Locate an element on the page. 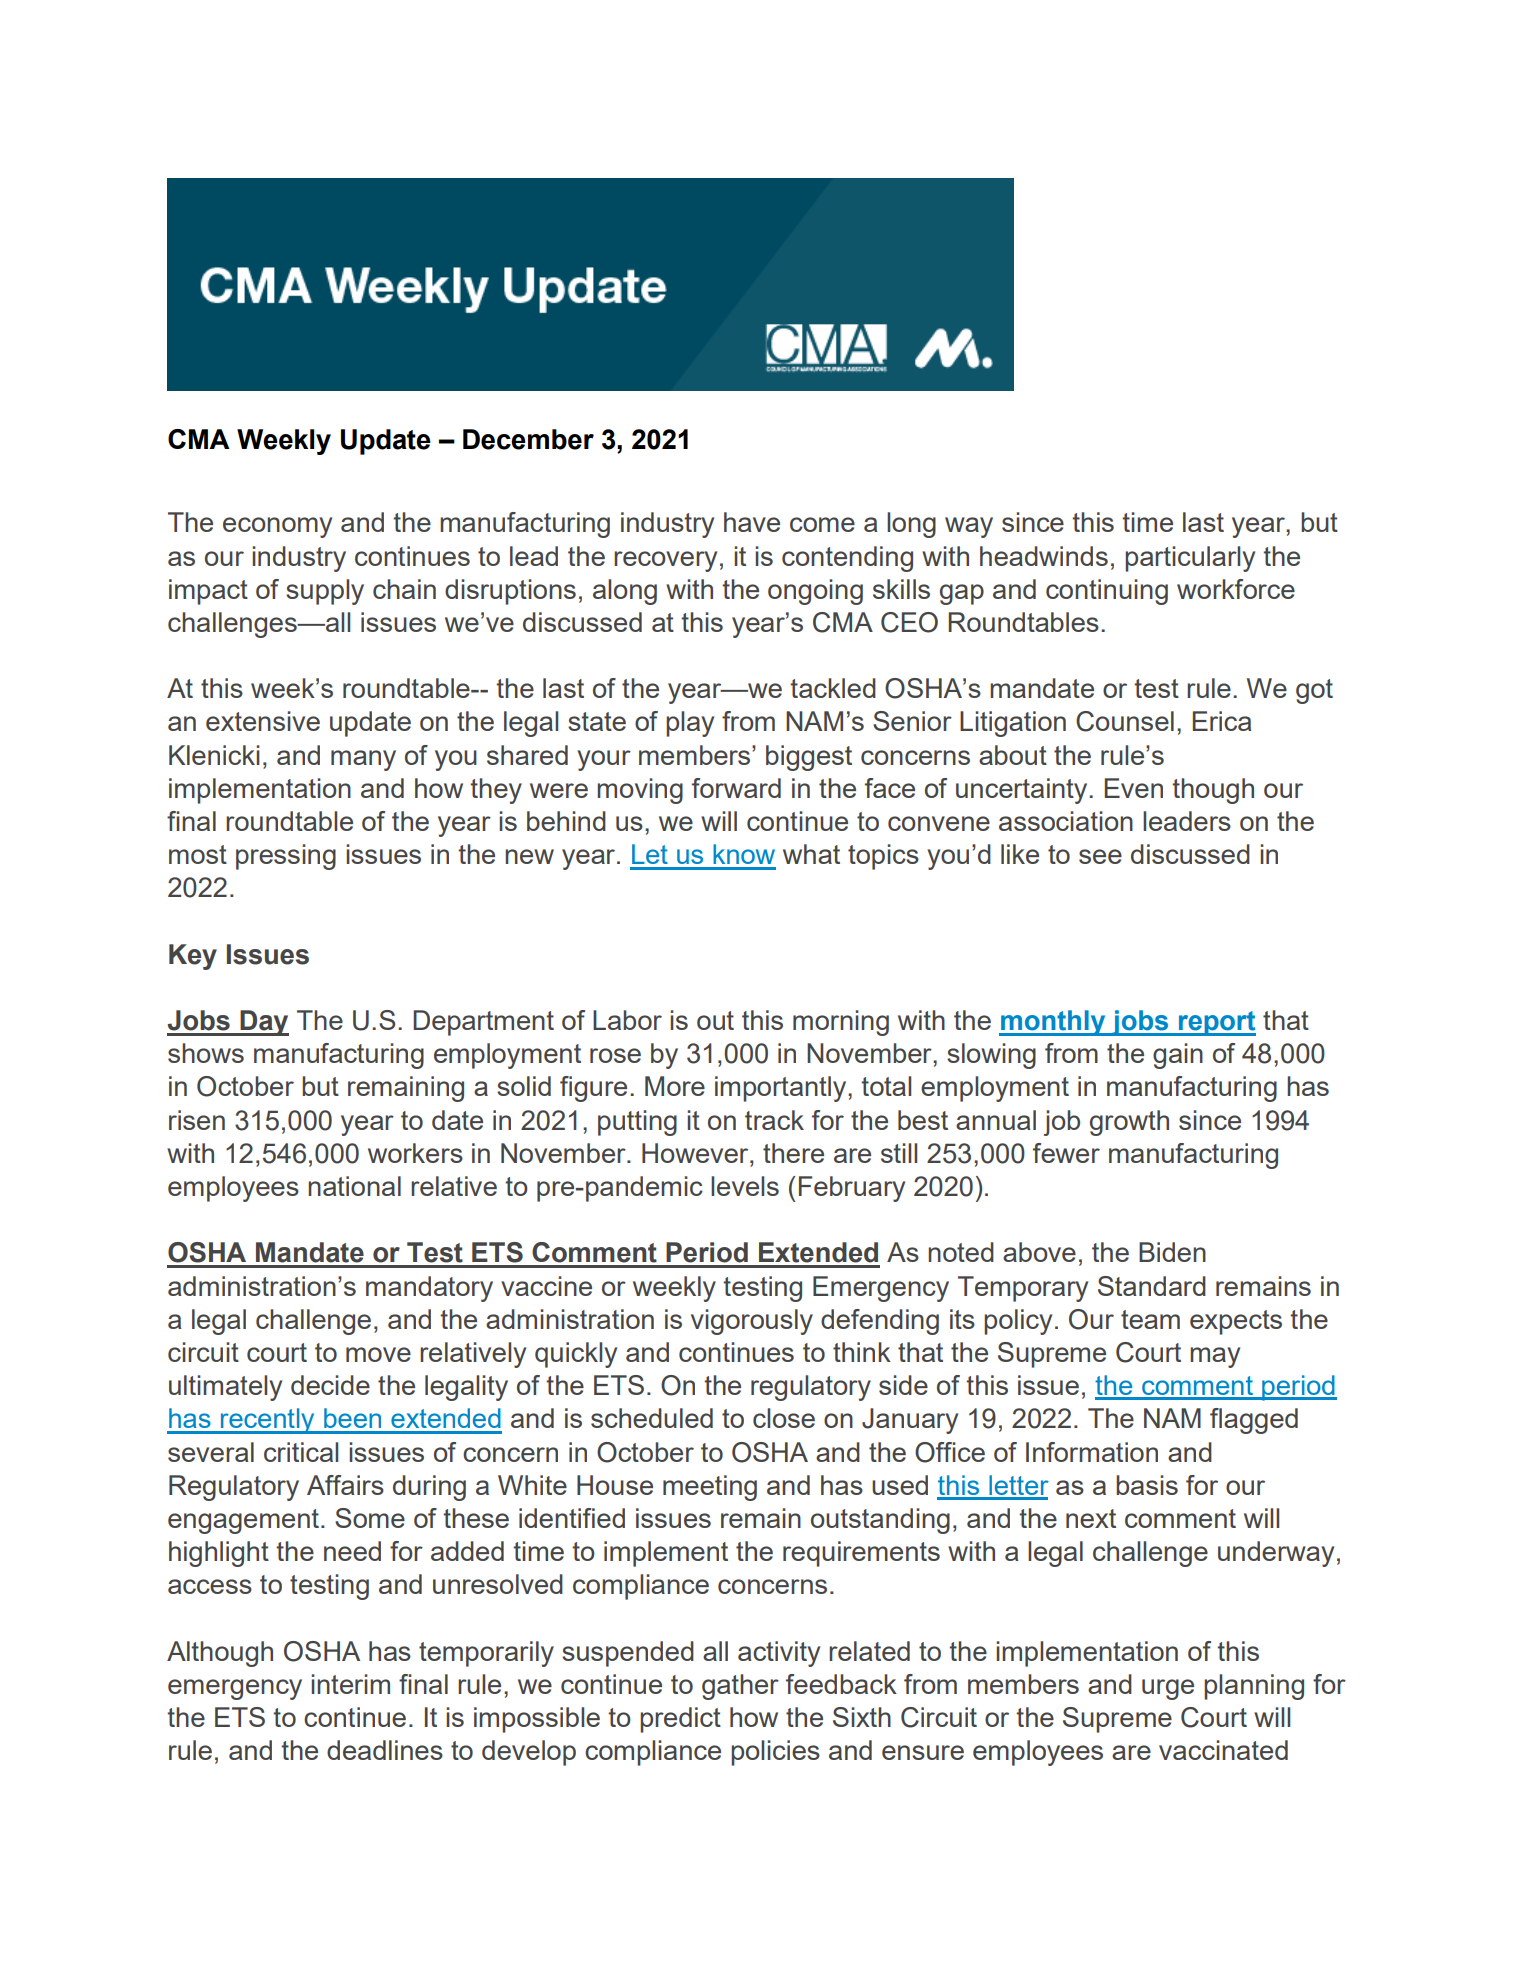 The image size is (1517, 1963). gather is located at coordinates (740, 1687).
